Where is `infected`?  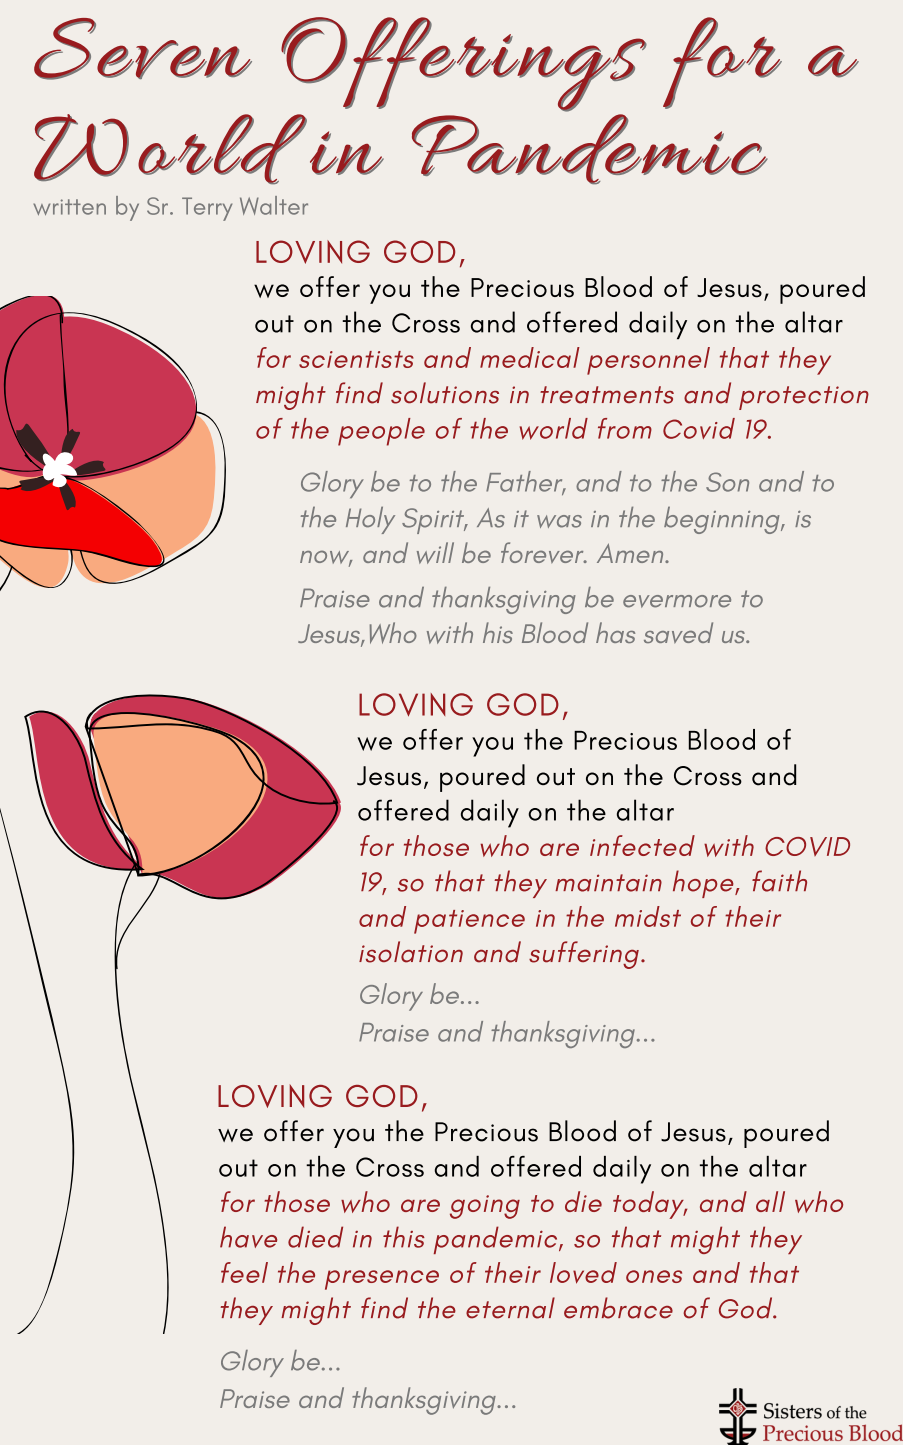
infected is located at coordinates (642, 845).
